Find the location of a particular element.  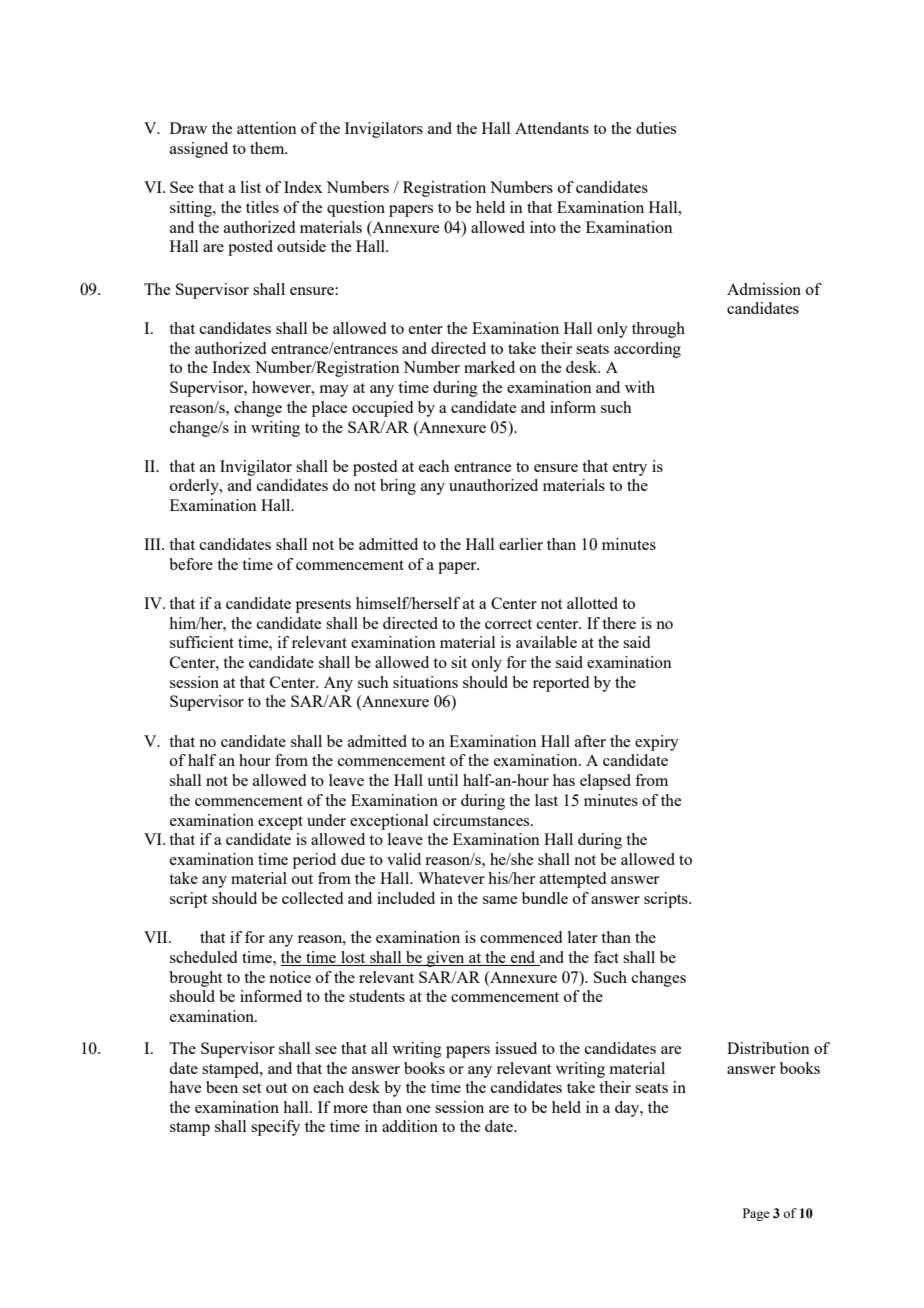

sufficient is located at coordinates (202, 642).
